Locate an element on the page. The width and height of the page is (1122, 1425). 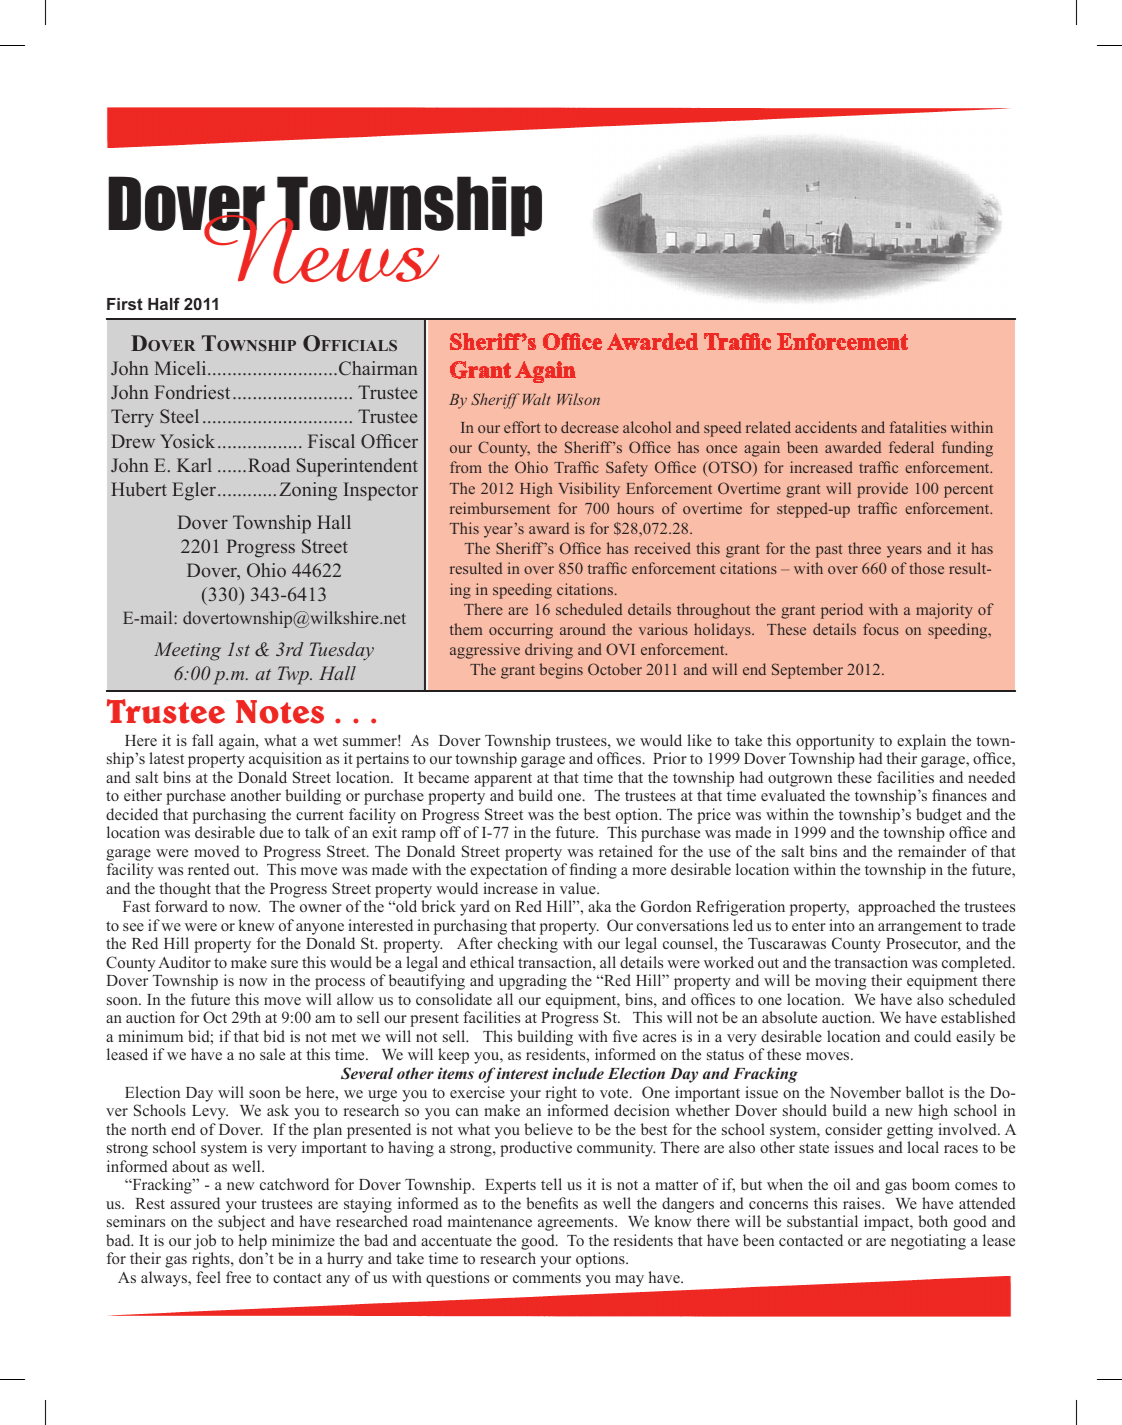
those is located at coordinates (926, 568).
